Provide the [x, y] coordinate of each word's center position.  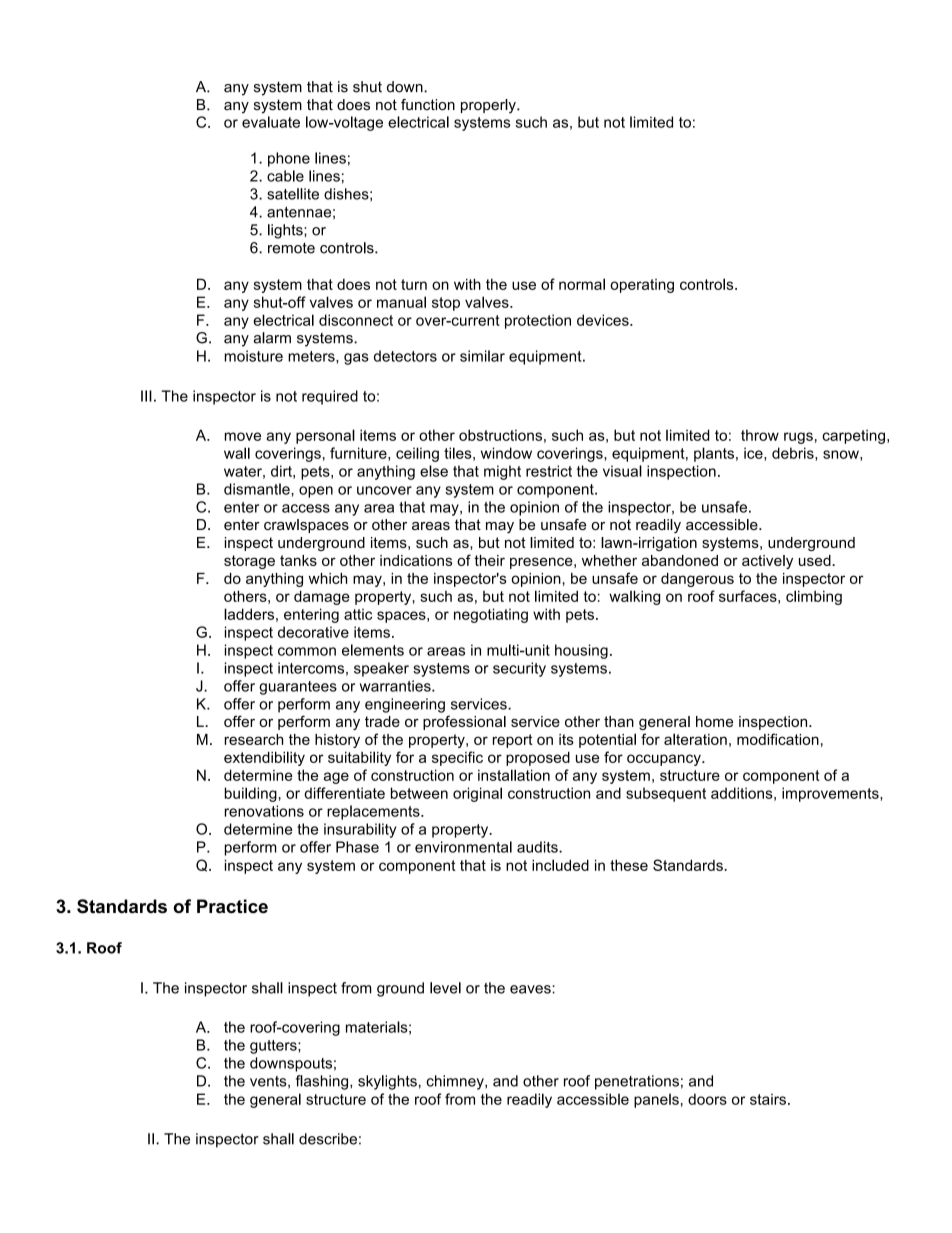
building [251, 794]
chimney [456, 1082]
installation [514, 775]
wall [237, 453]
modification [778, 739]
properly [489, 106]
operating [642, 286]
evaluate [271, 122]
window [506, 453]
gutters [274, 1047]
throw [760, 435]
